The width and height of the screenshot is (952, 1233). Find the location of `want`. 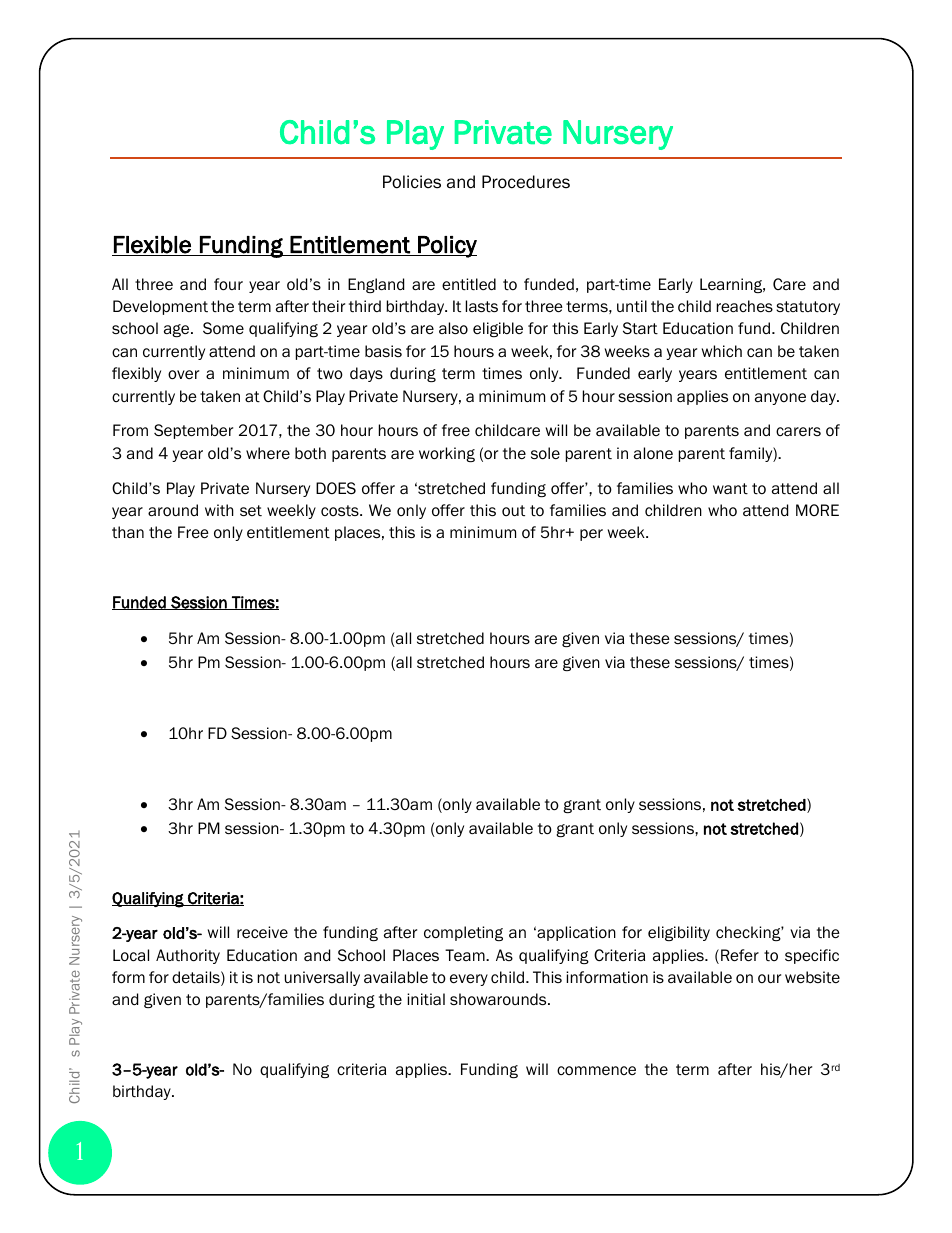

want is located at coordinates (730, 489).
